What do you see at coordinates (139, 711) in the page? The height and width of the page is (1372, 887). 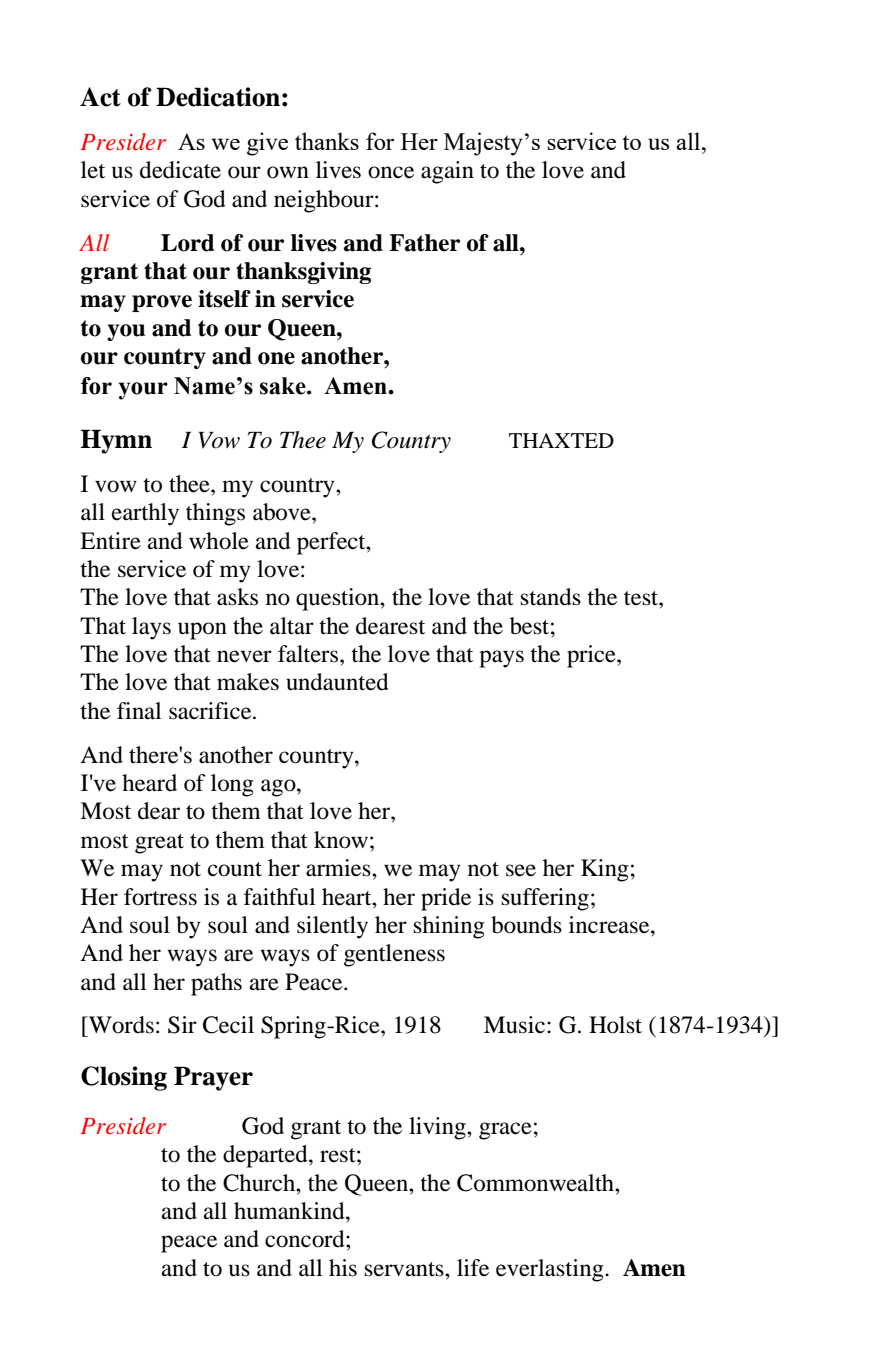 I see `final` at bounding box center [139, 711].
